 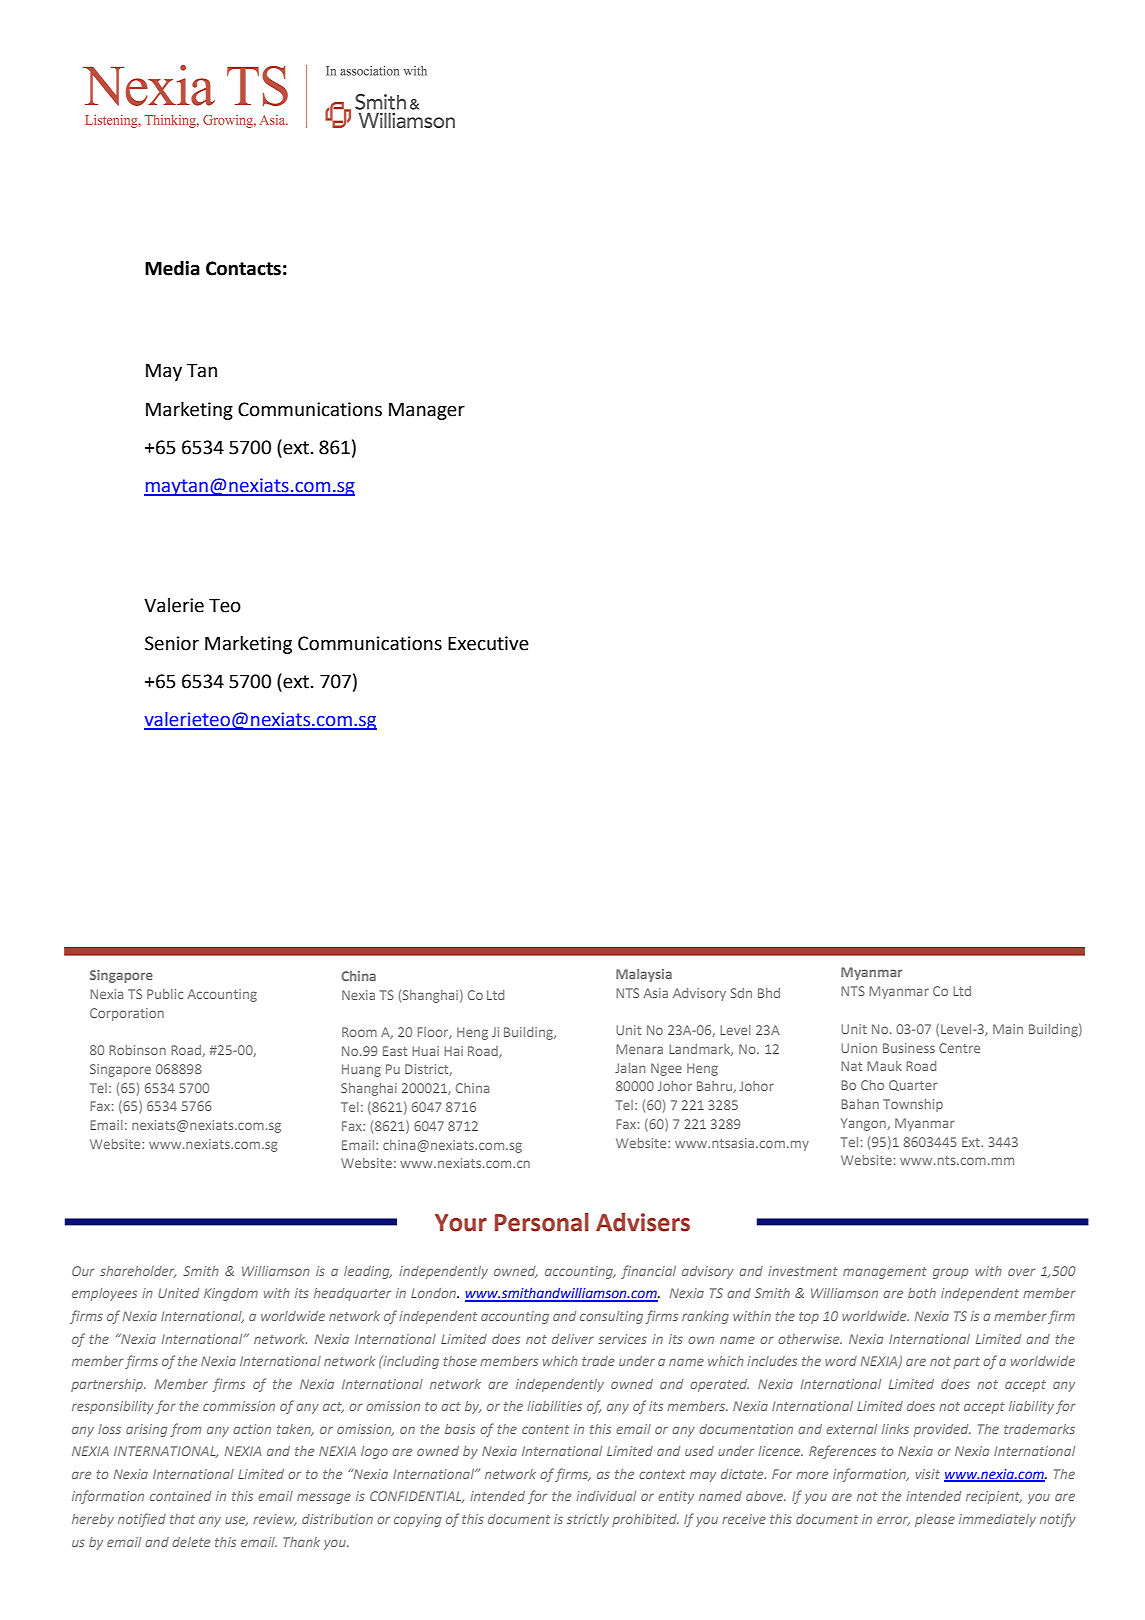 What do you see at coordinates (542, 1222) in the document?
I see `Personal` at bounding box center [542, 1222].
